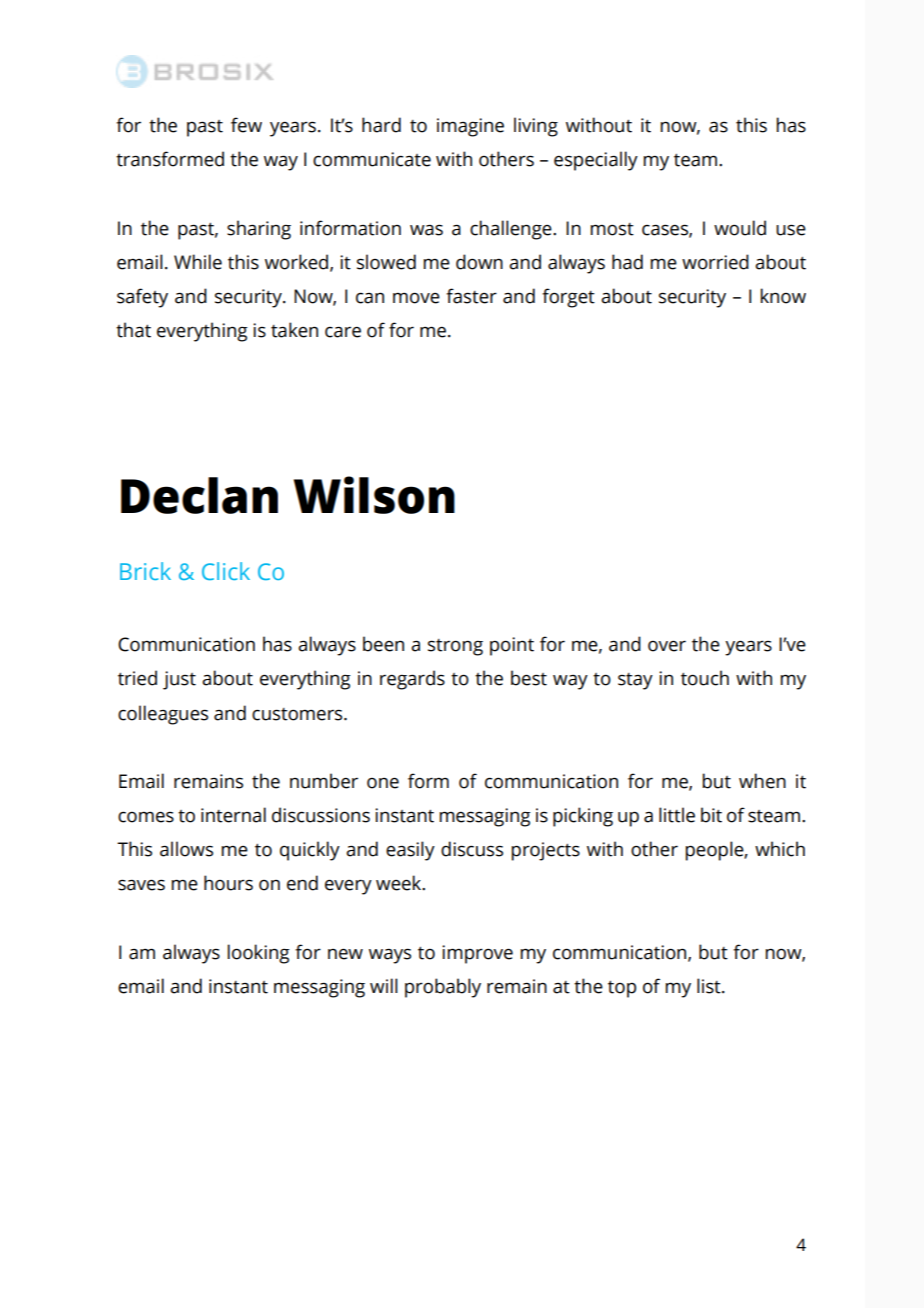 The width and height of the page is (924, 1308). Describe the element at coordinates (246, 125) in the page. I see `few` at that location.
